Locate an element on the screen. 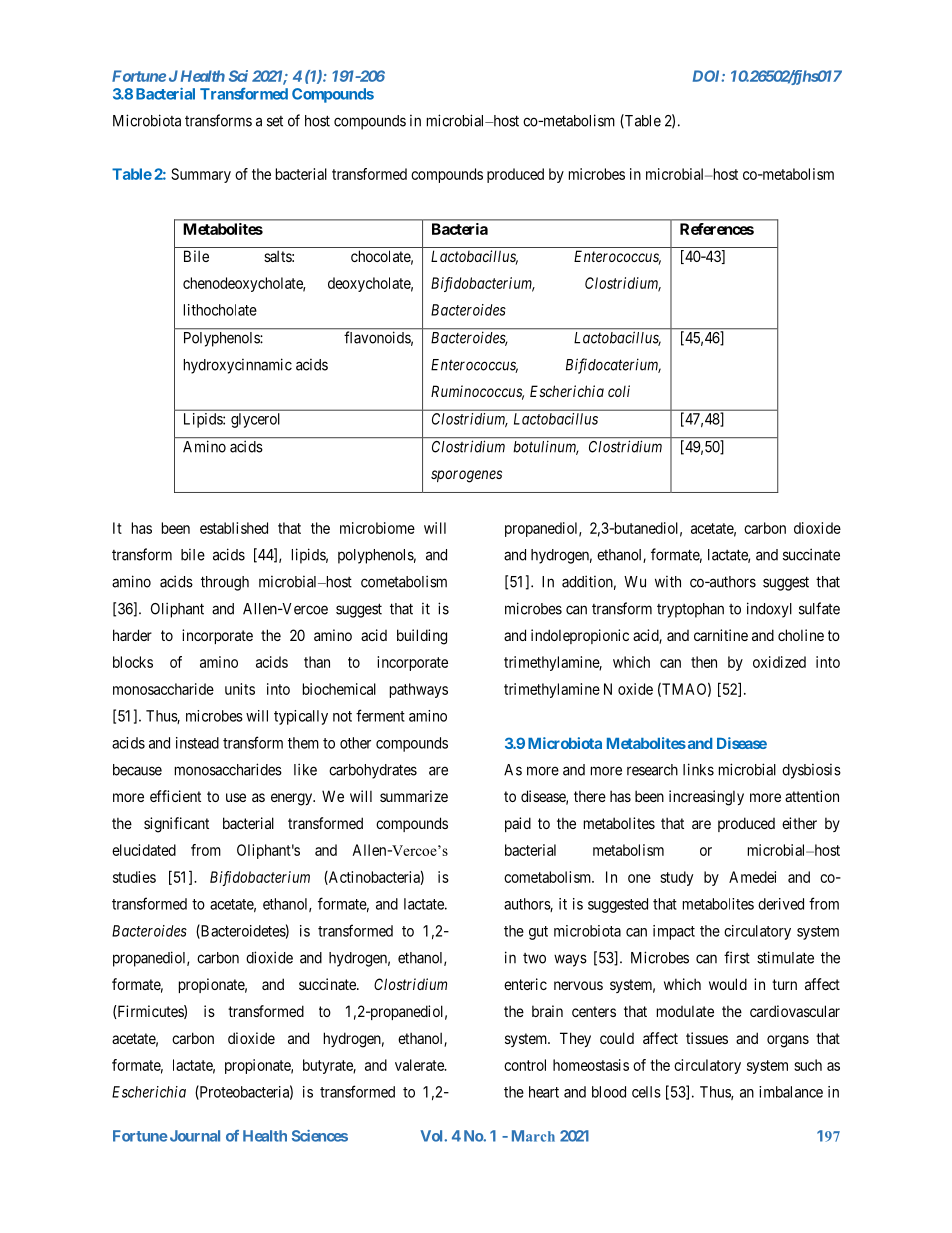 The height and width of the screenshot is (1233, 952). established is located at coordinates (234, 528).
